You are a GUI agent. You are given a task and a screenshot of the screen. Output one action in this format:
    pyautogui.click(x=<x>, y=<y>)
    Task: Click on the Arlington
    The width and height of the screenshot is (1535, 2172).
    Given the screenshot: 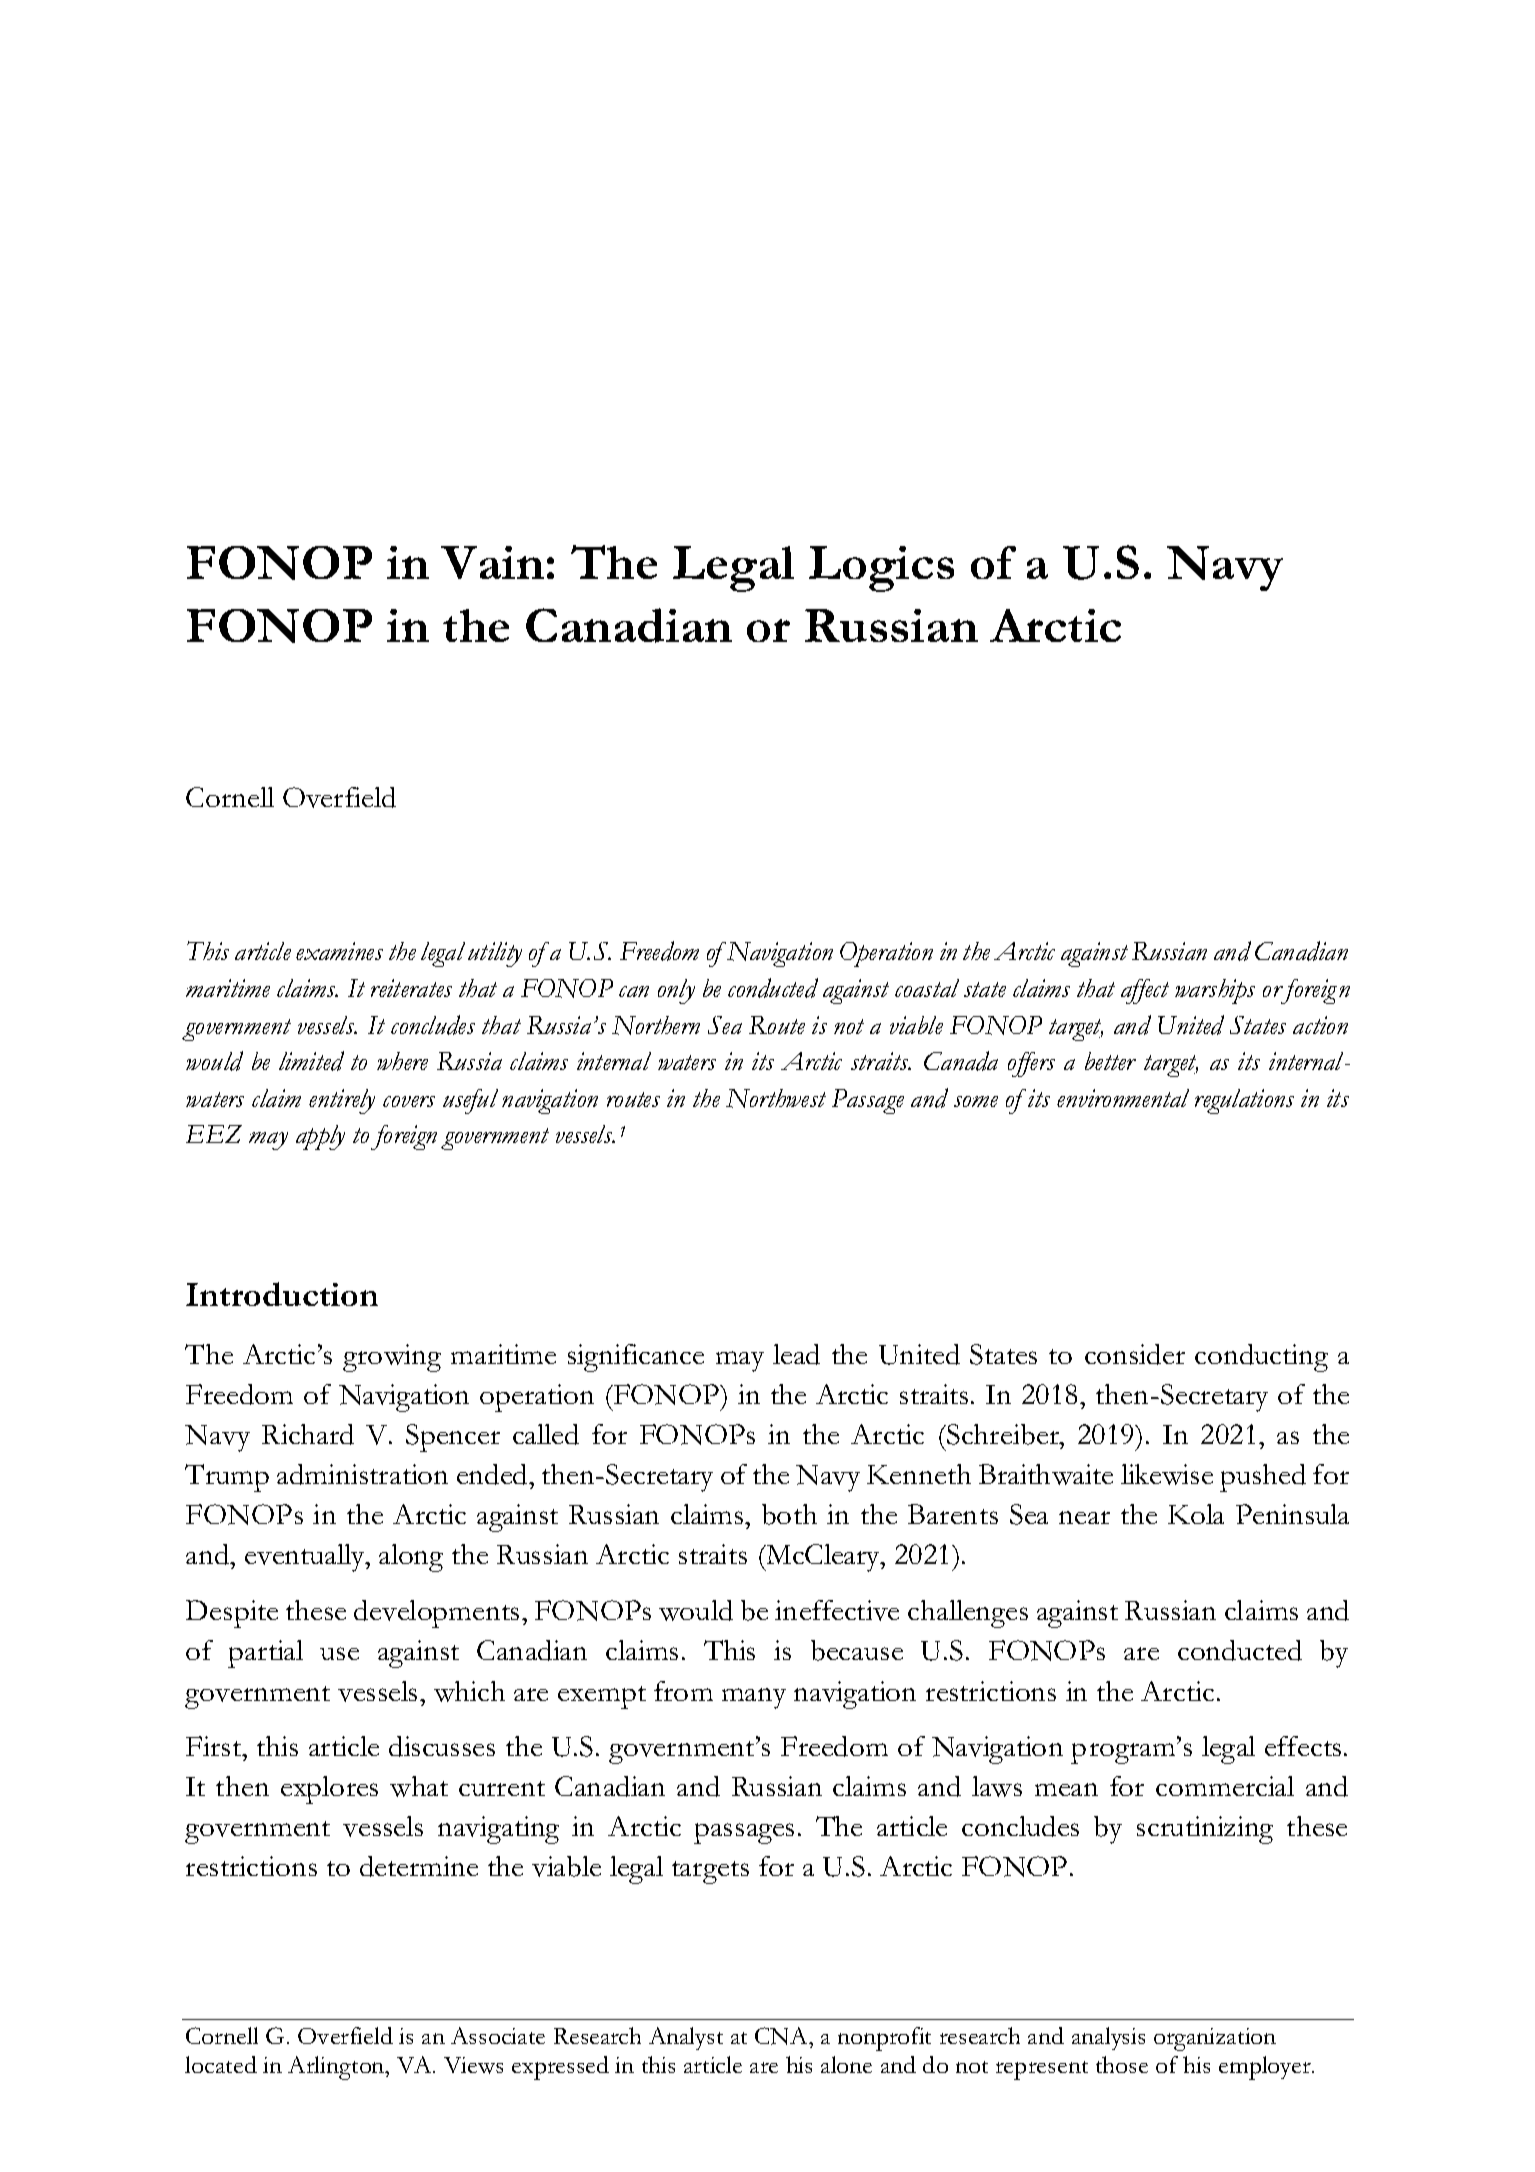 What is the action you would take?
    pyautogui.click(x=337, y=2068)
